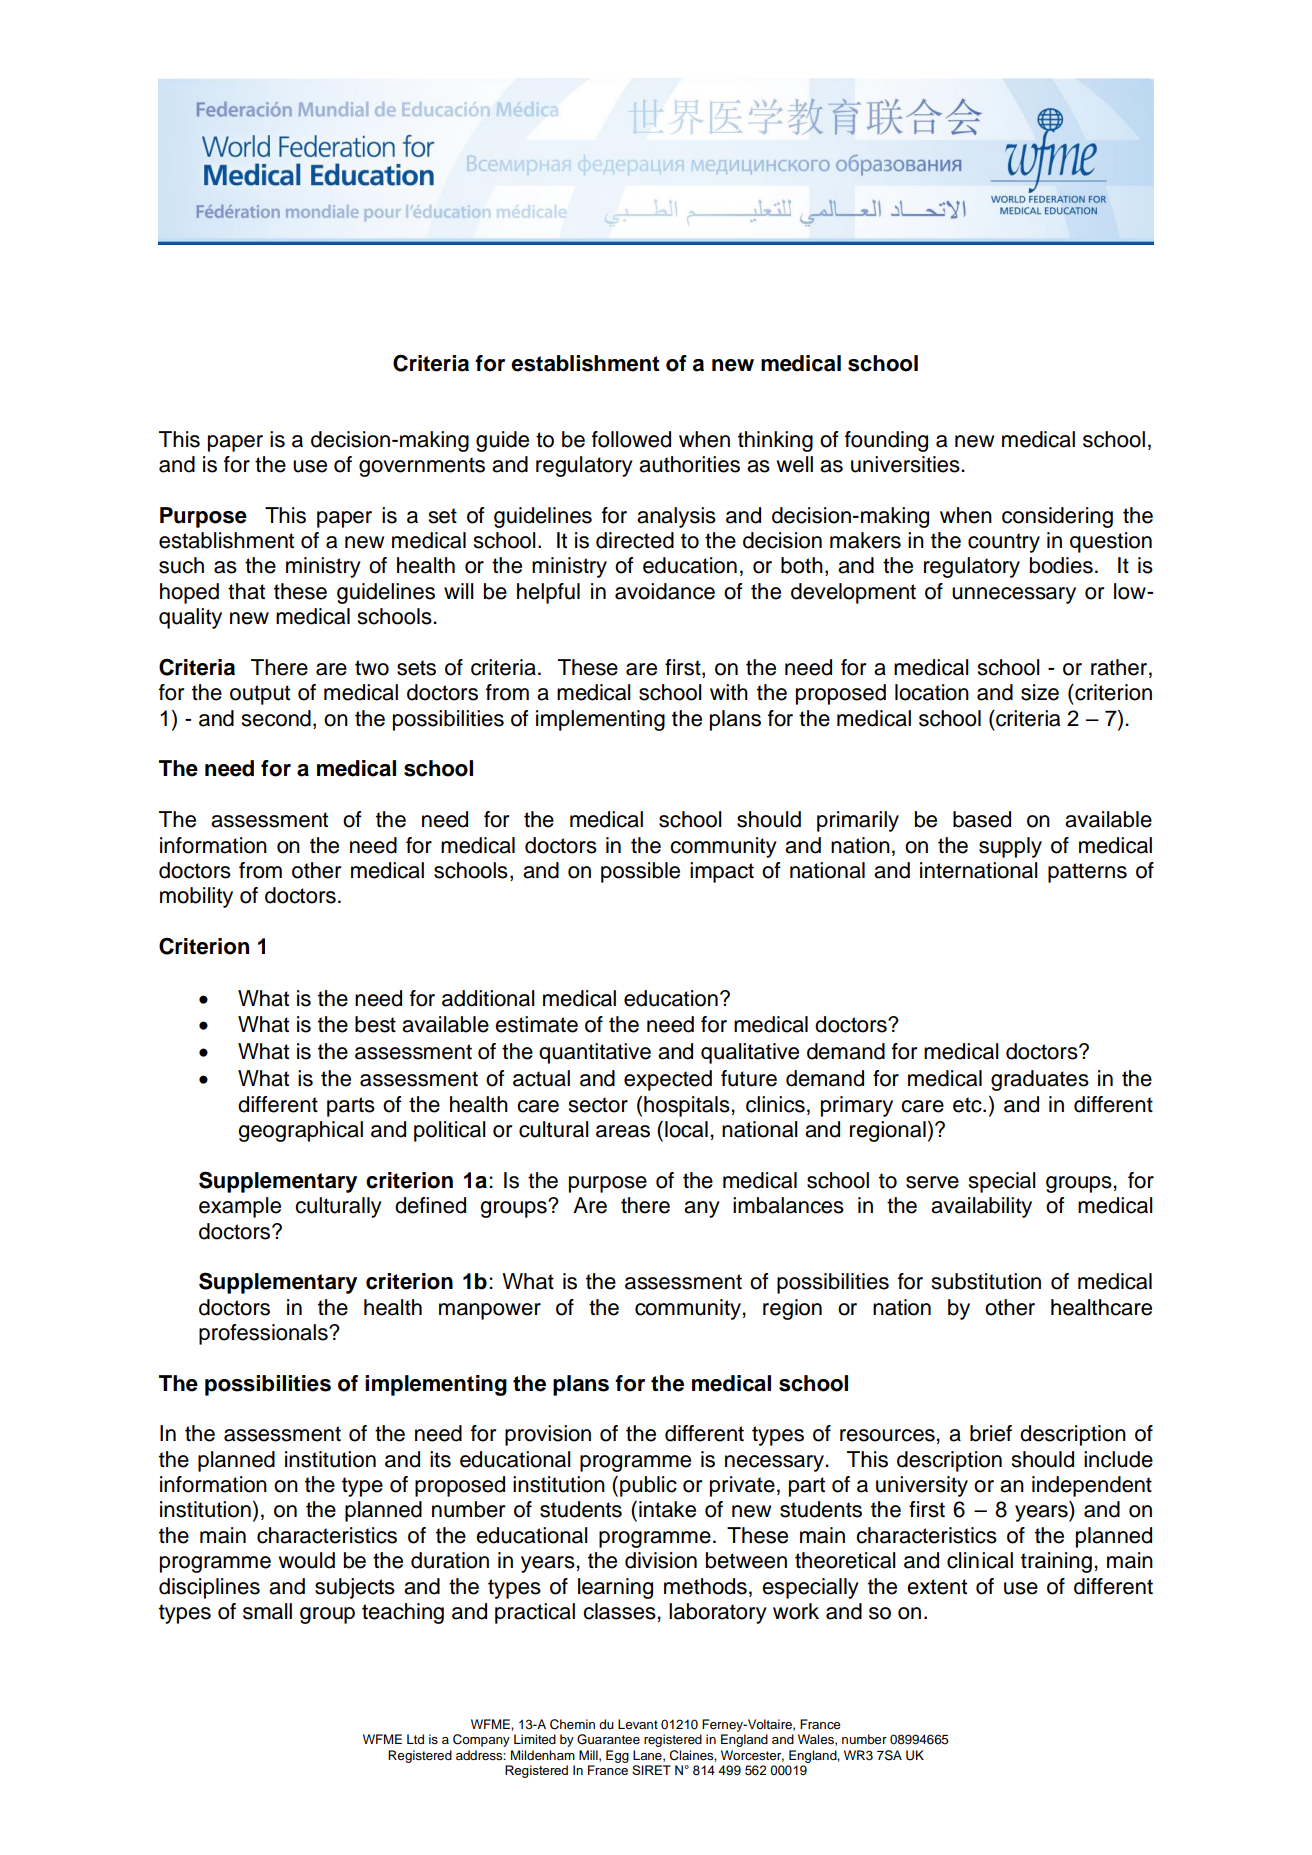 Image resolution: width=1312 pixels, height=1855 pixels. What do you see at coordinates (548, 1435) in the screenshot?
I see `provision` at bounding box center [548, 1435].
